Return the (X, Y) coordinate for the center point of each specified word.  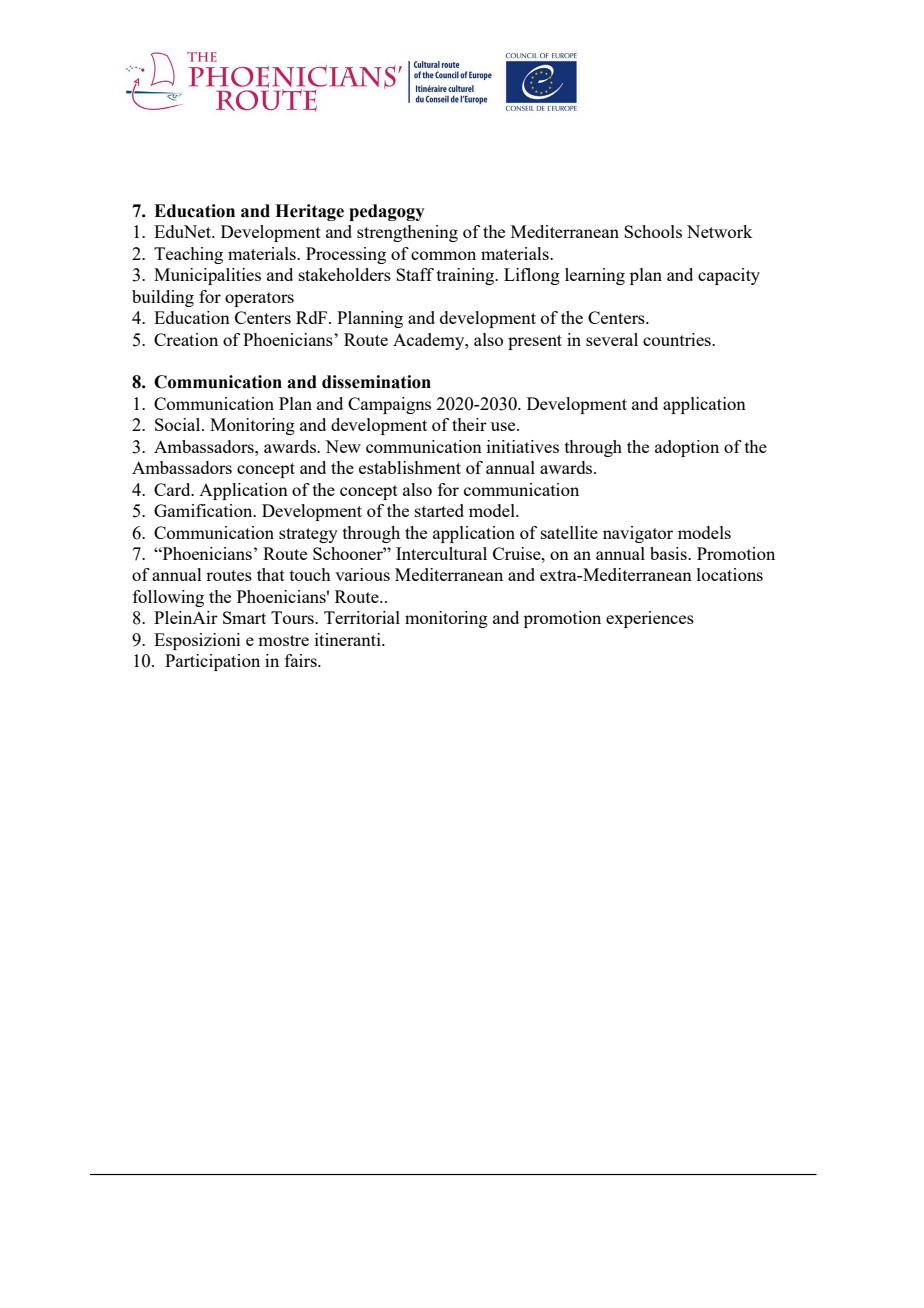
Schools (653, 231)
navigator (638, 534)
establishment (410, 467)
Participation (212, 662)
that (271, 574)
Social (179, 424)
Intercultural (441, 553)
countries (678, 339)
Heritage (309, 212)
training (467, 276)
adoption (687, 448)
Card (173, 489)
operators (259, 299)
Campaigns (389, 405)
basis (669, 553)
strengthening (407, 233)
